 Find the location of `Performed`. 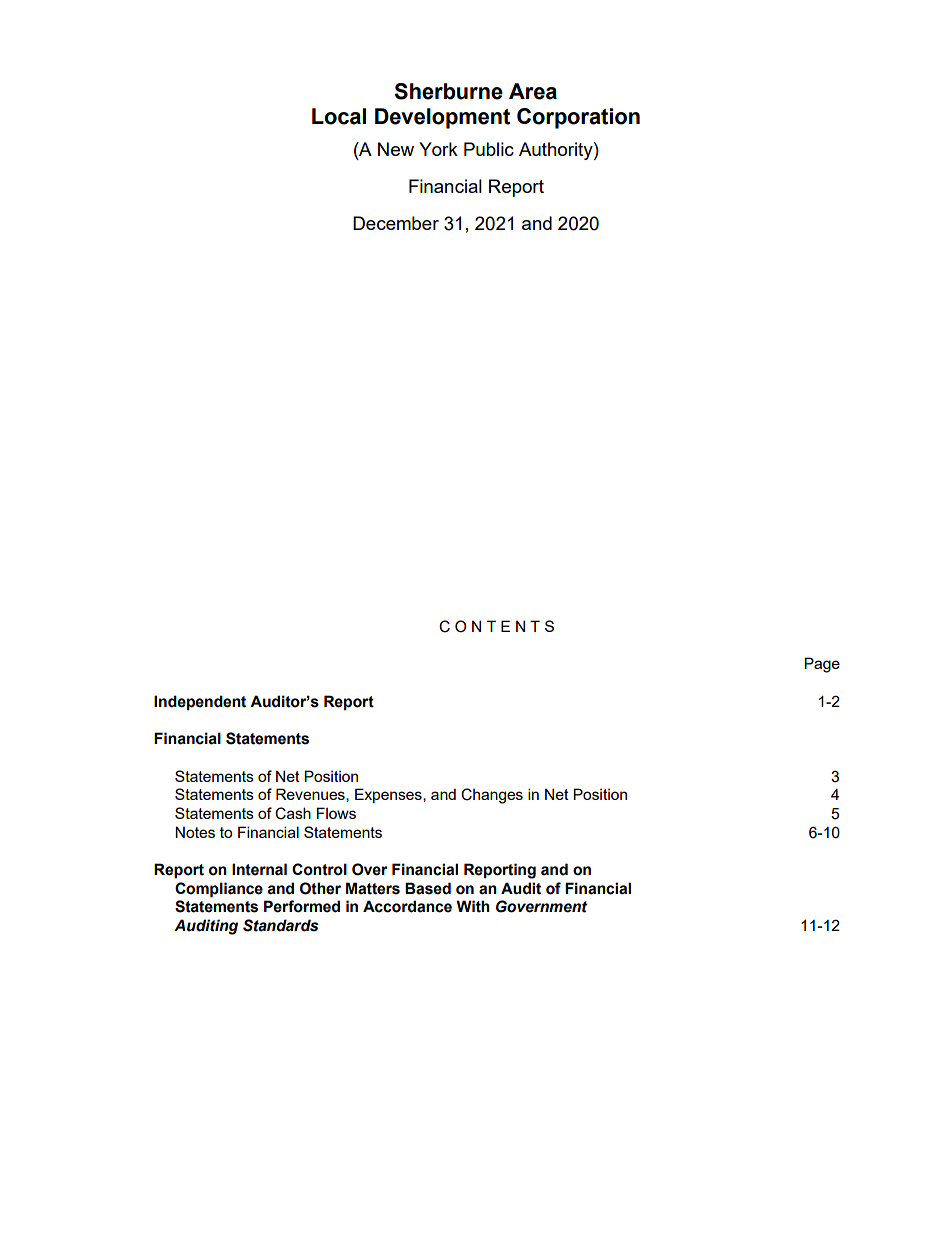

Performed is located at coordinates (302, 906).
